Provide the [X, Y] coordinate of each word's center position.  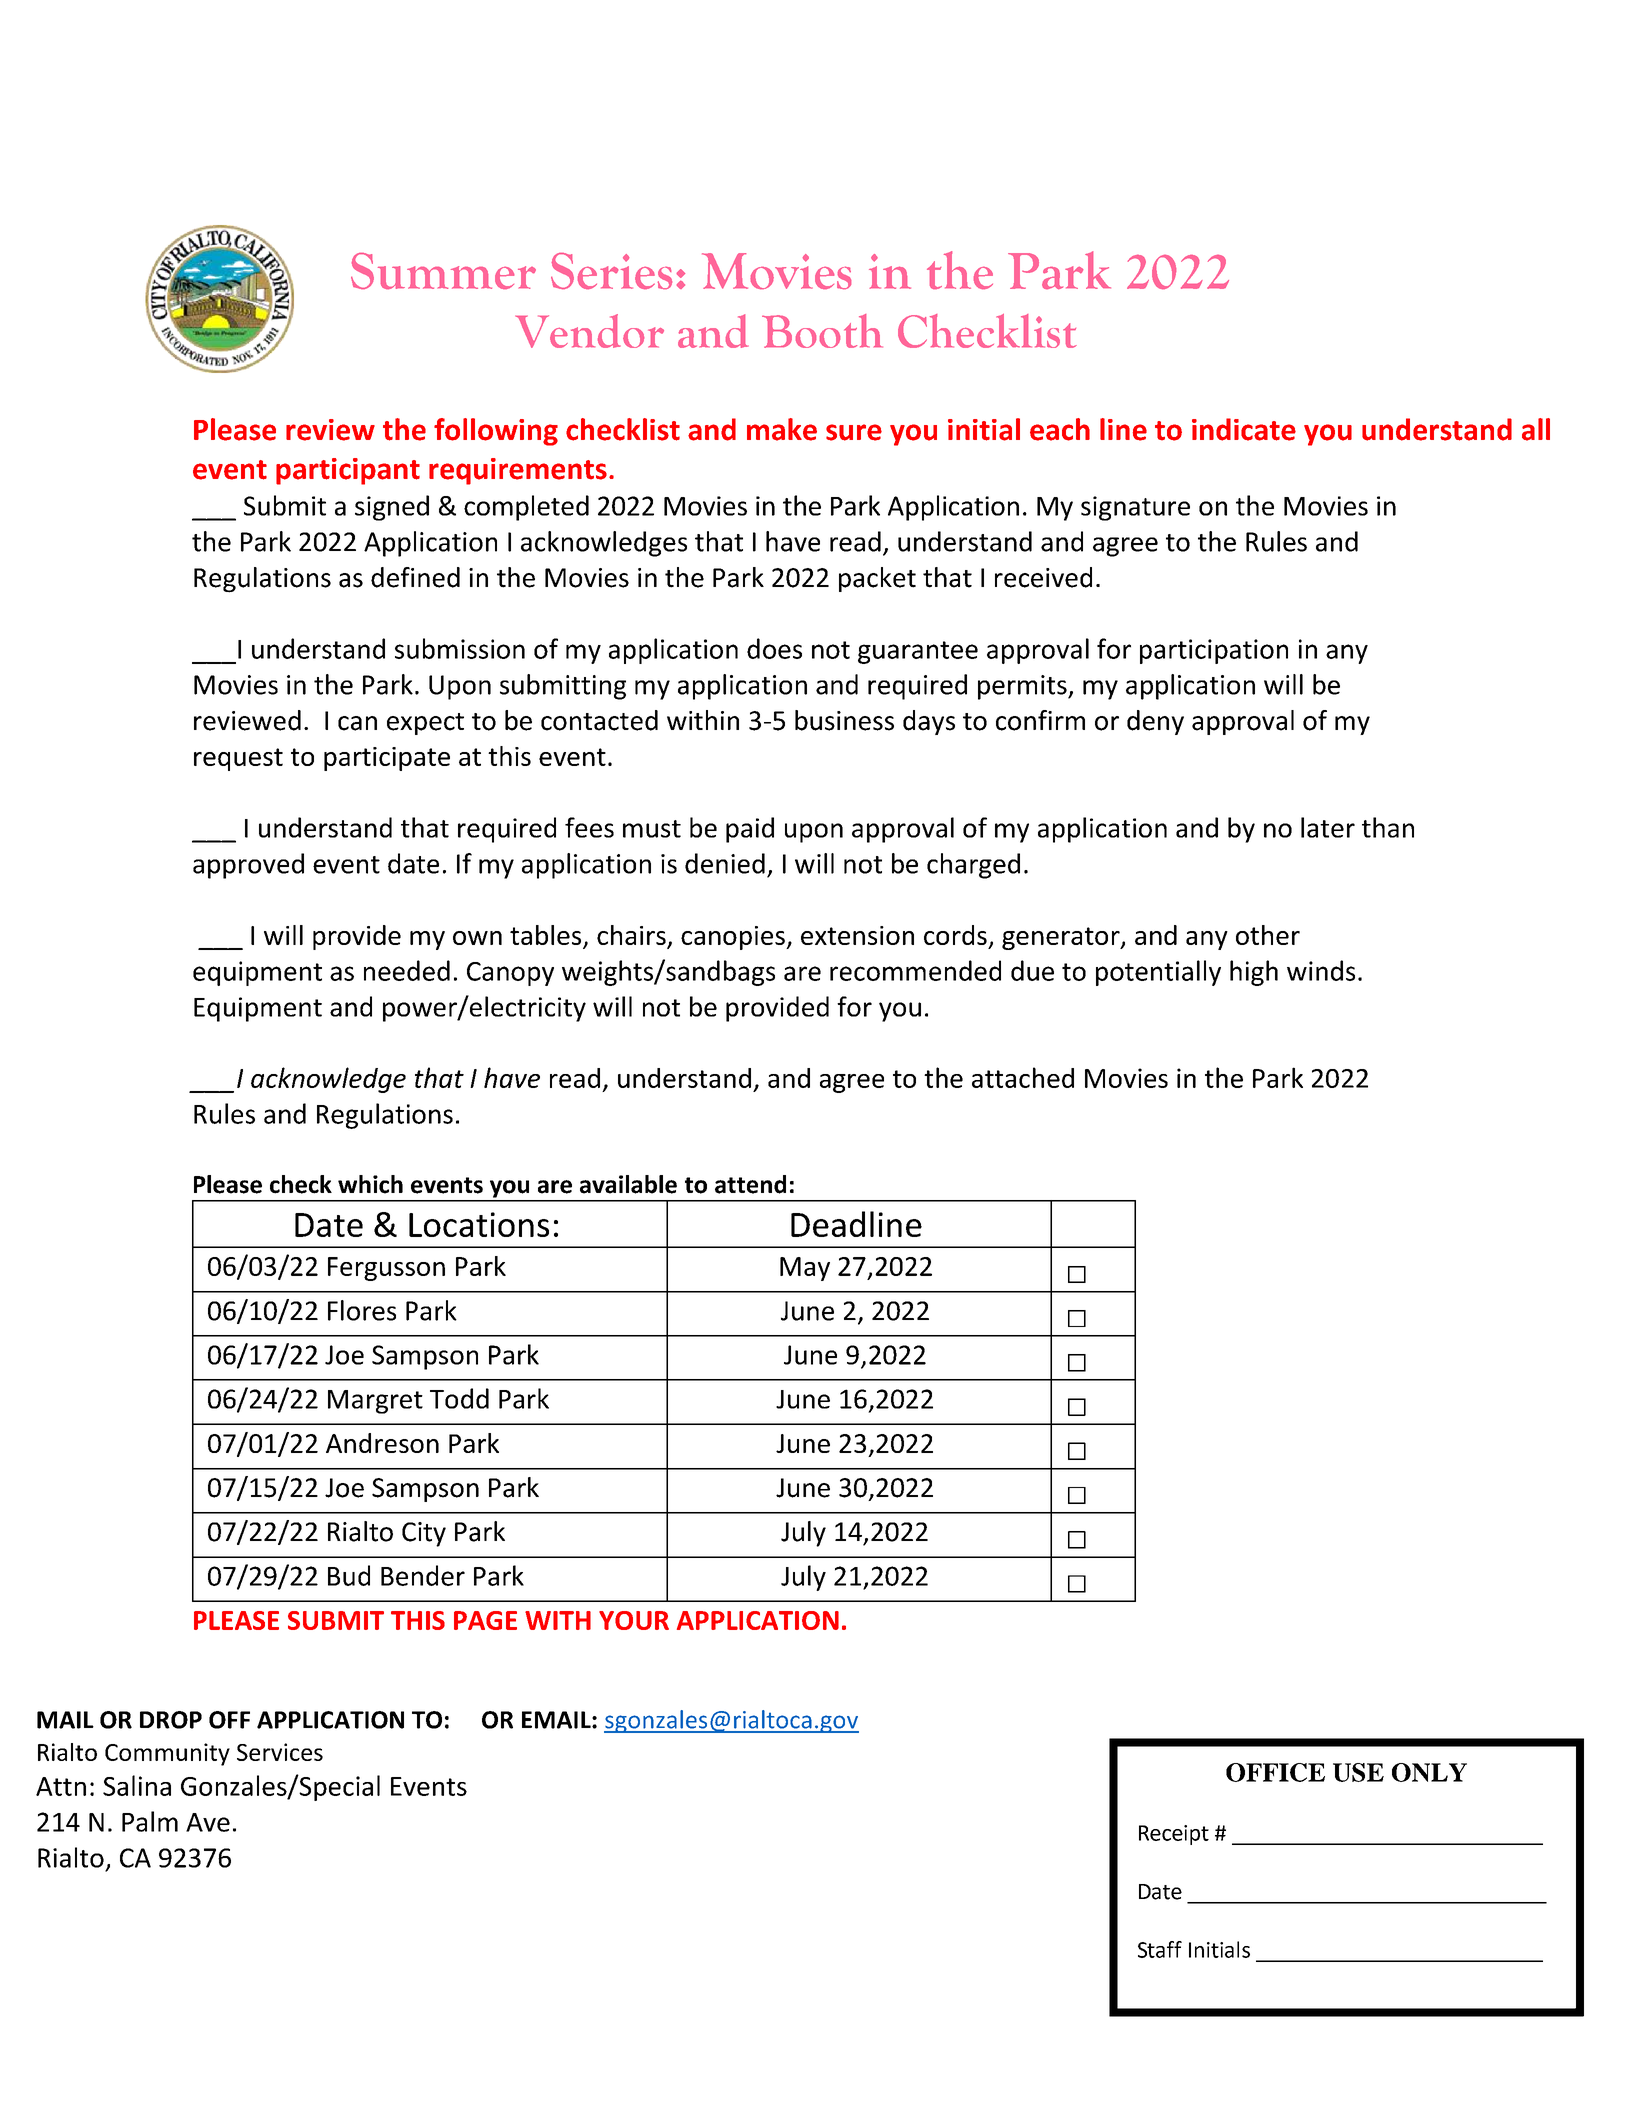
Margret [375, 1402]
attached [1023, 1077]
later [1328, 827]
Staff [1160, 1949]
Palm [150, 1821]
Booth [822, 331]
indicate [1244, 429]
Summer [443, 271]
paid [750, 830]
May [805, 1269]
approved [248, 866]
